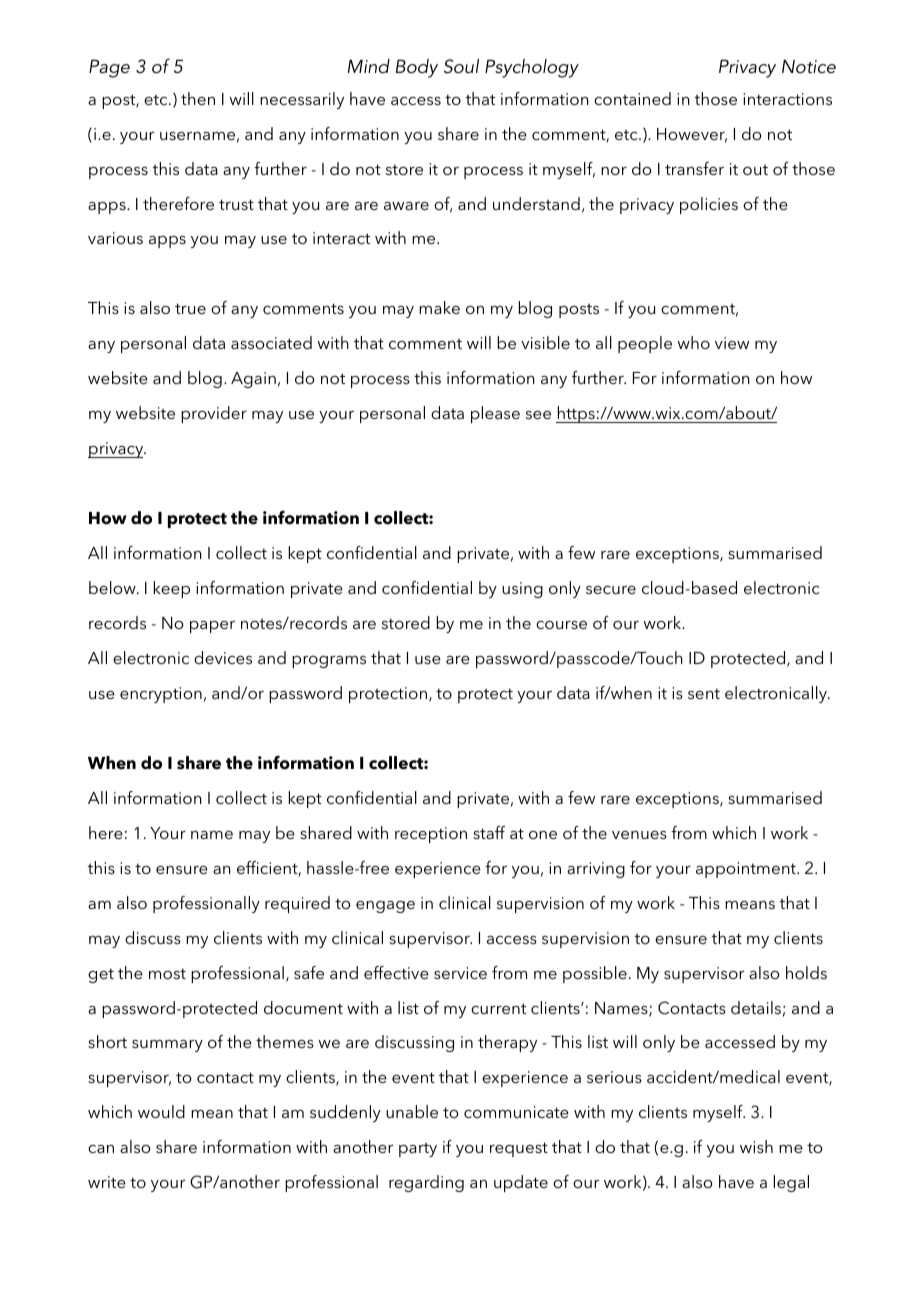  What do you see at coordinates (161, 1111) in the screenshot?
I see `would` at bounding box center [161, 1111].
